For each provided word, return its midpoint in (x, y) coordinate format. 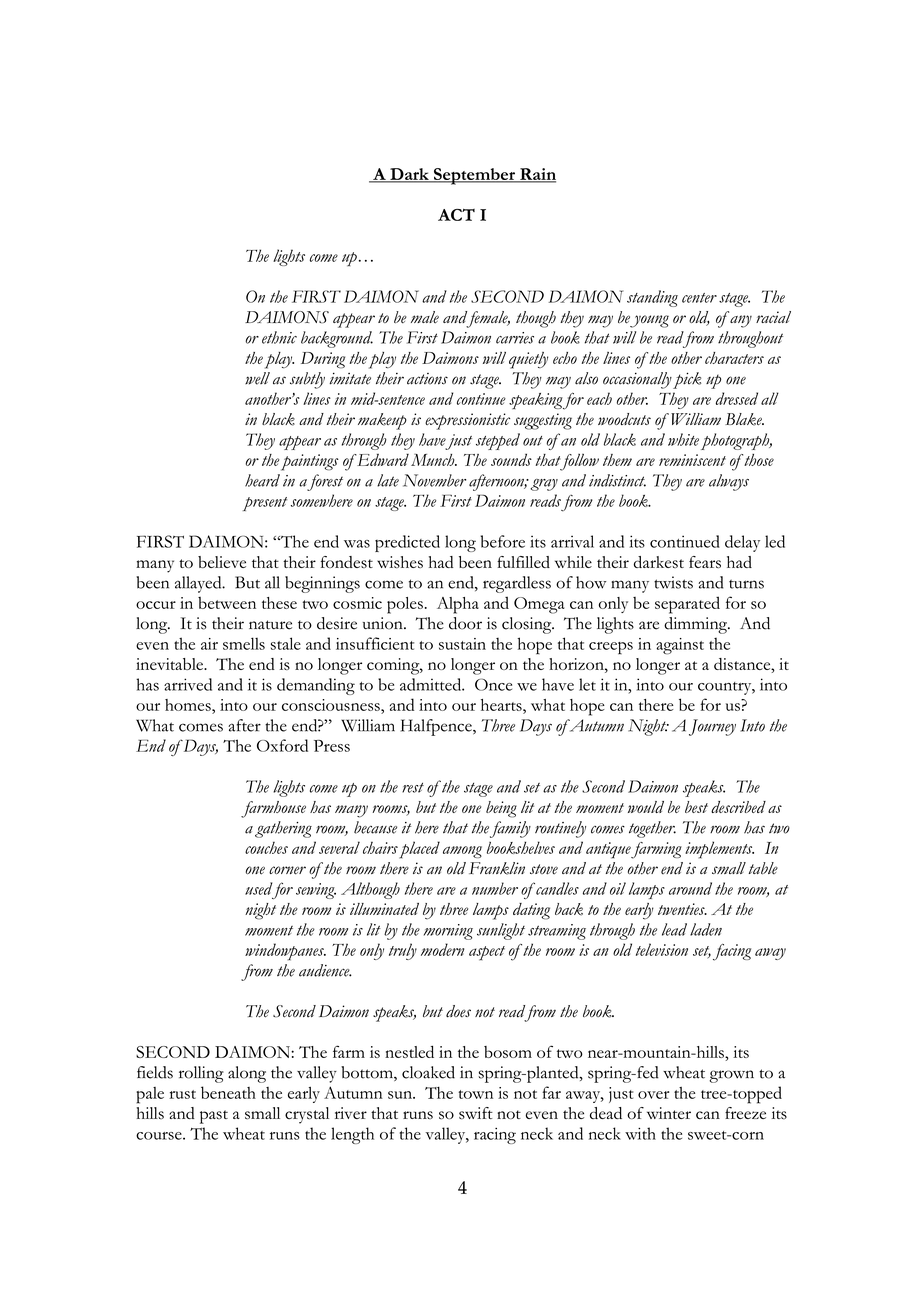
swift (476, 1113)
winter (669, 1113)
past (214, 1117)
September (474, 176)
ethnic (279, 337)
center (699, 298)
